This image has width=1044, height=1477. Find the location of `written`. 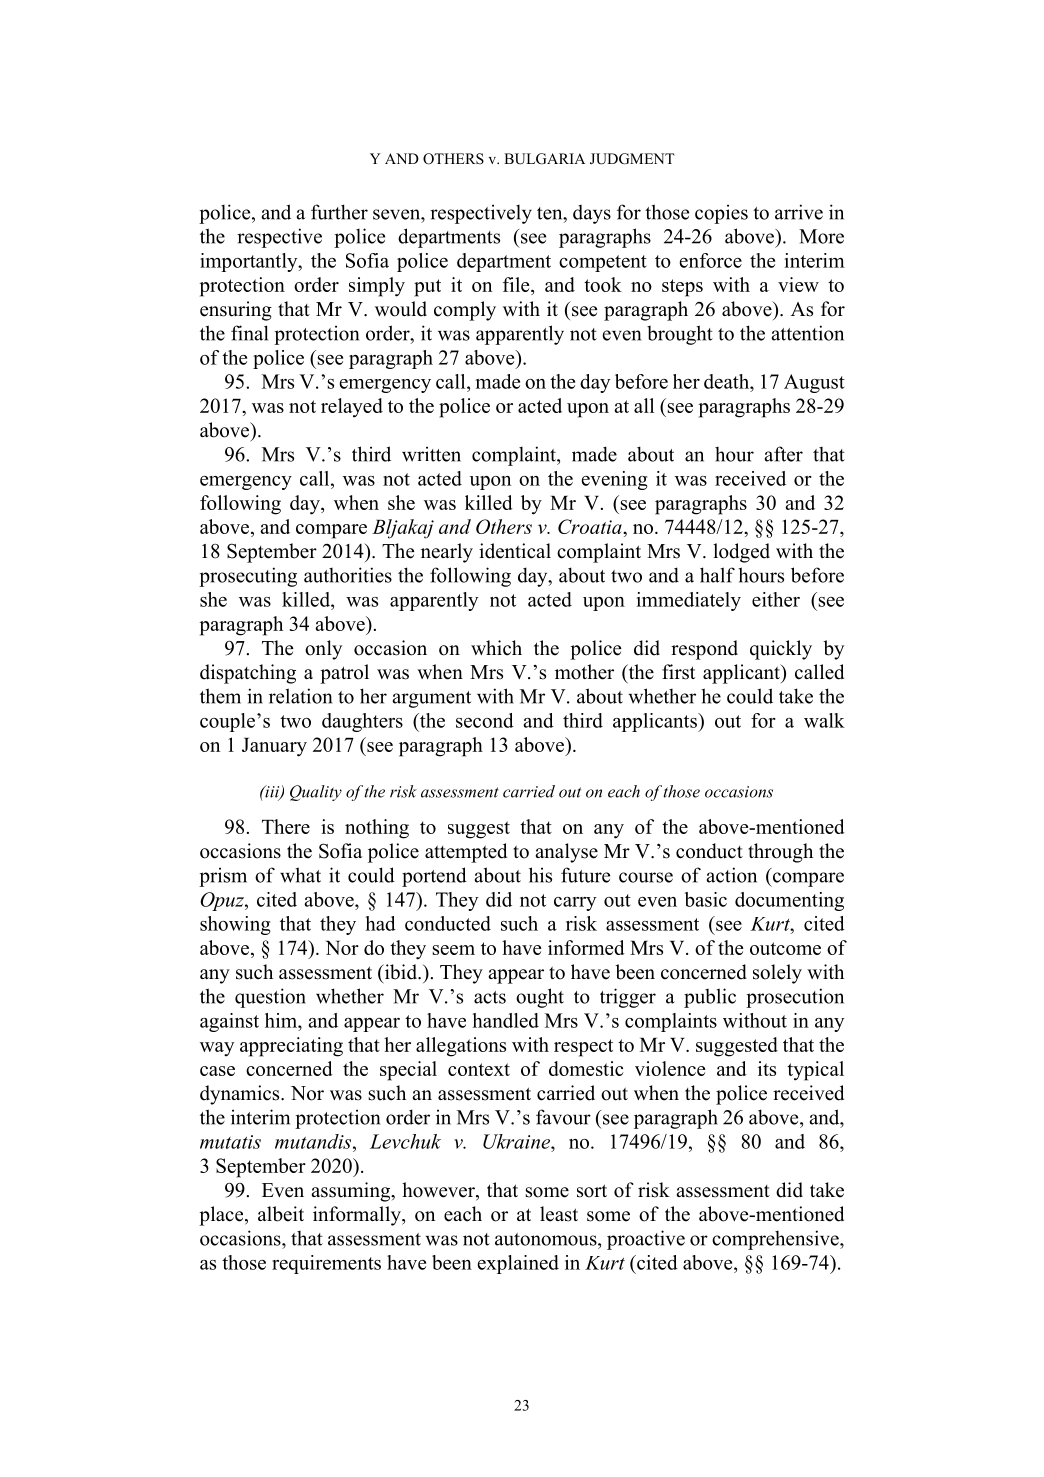

written is located at coordinates (431, 454).
